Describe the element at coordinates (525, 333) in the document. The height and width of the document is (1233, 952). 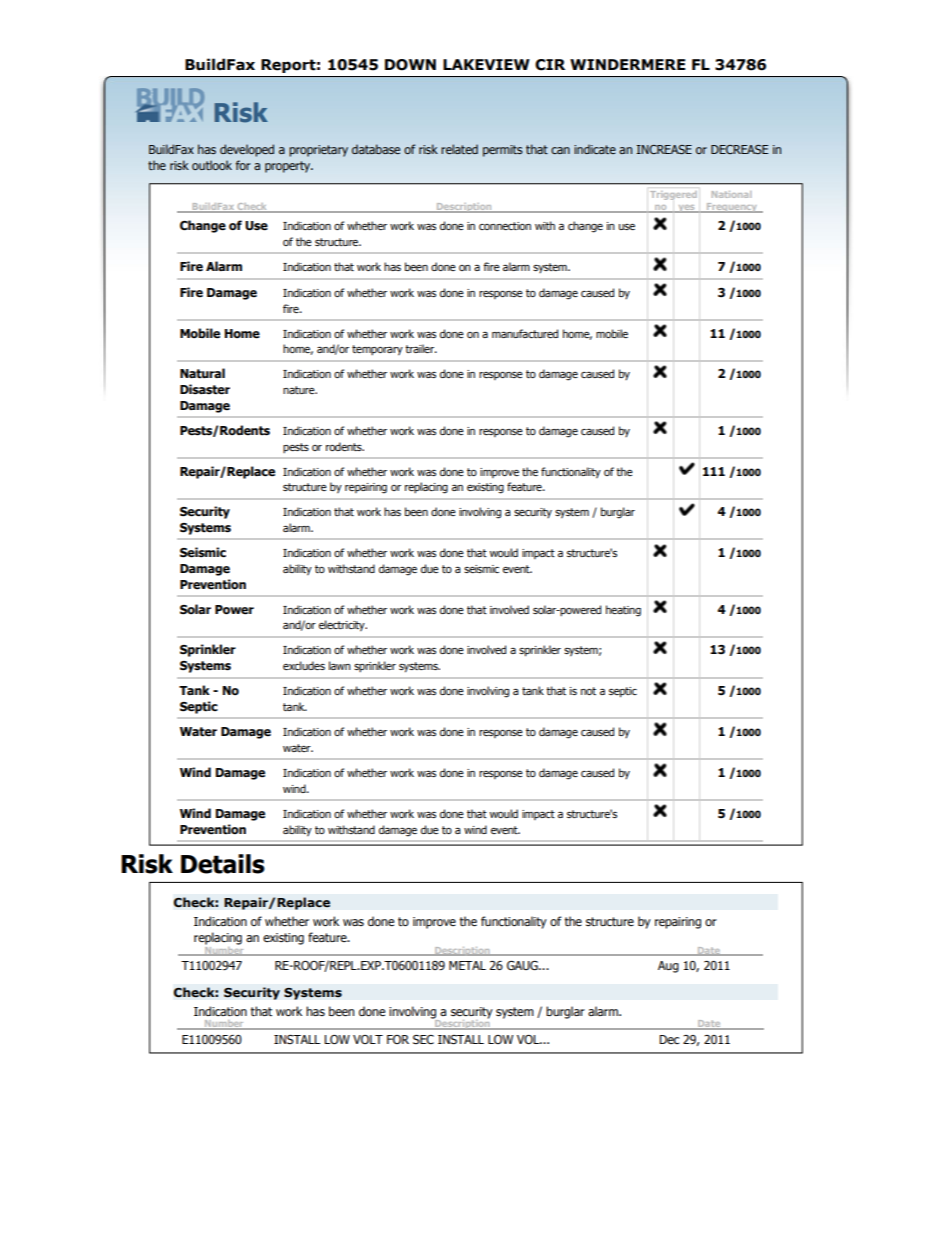
I see `manufactured` at that location.
